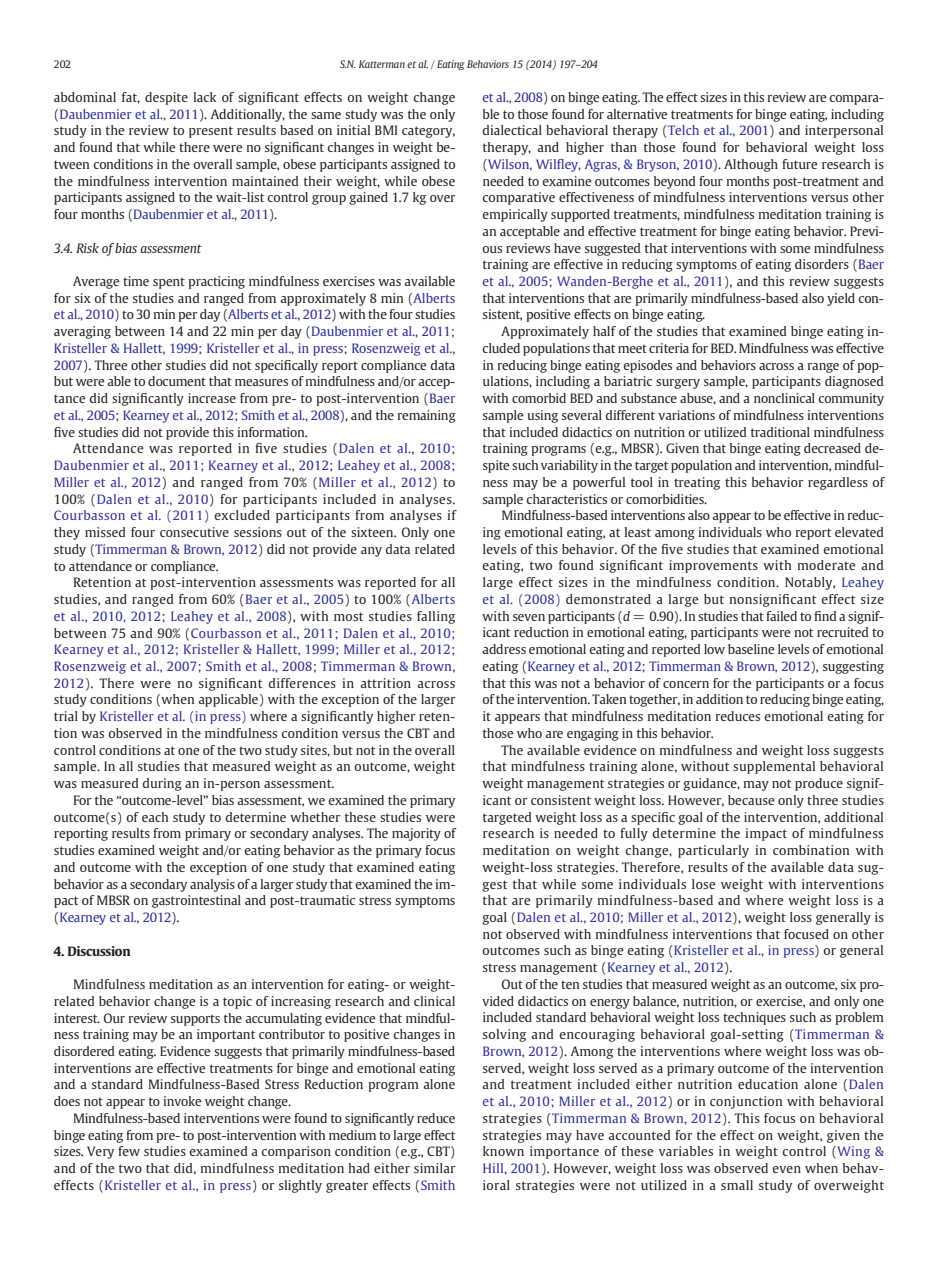 Image resolution: width=952 pixels, height=1270 pixels. I want to click on present, so click(211, 132).
